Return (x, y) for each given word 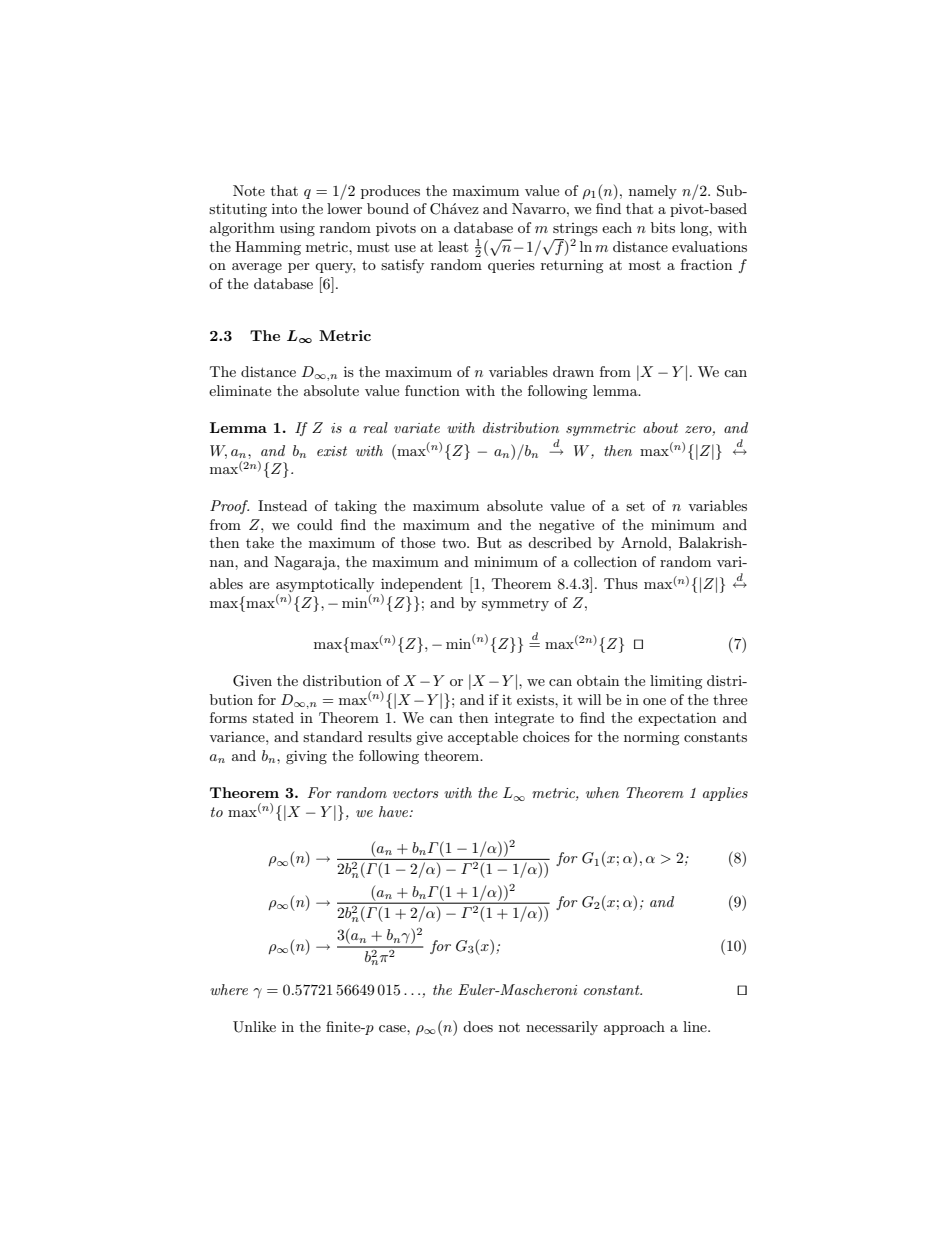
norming (652, 738)
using (297, 229)
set (635, 506)
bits (663, 227)
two (455, 543)
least (453, 246)
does (478, 1026)
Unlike (254, 1027)
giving (306, 757)
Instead (282, 505)
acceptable (483, 738)
